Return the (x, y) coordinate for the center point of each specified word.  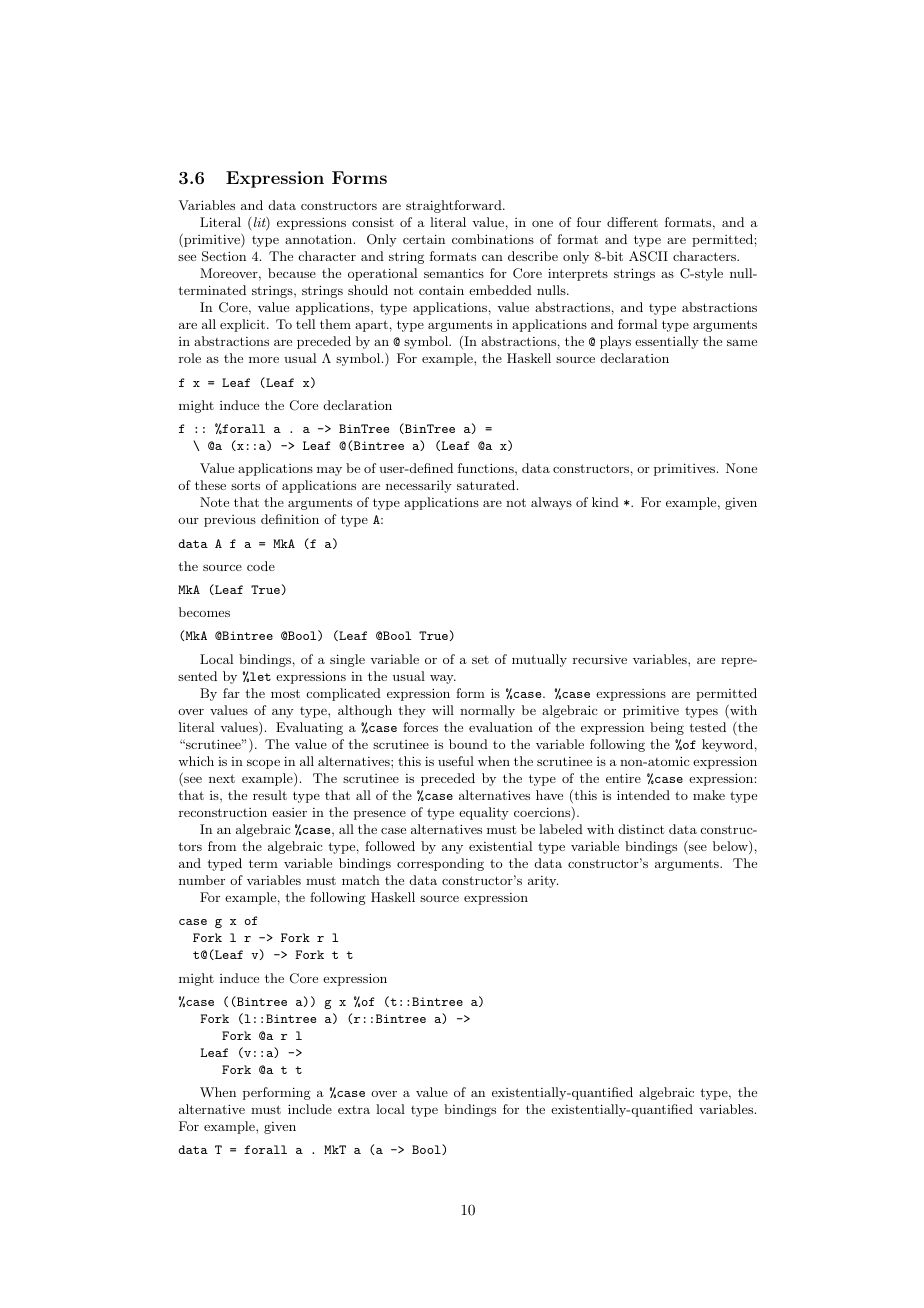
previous (230, 521)
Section (224, 256)
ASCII (648, 256)
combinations (493, 239)
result (270, 795)
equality (484, 813)
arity (543, 882)
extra (354, 1110)
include (310, 1109)
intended (643, 795)
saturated (486, 485)
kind (605, 502)
